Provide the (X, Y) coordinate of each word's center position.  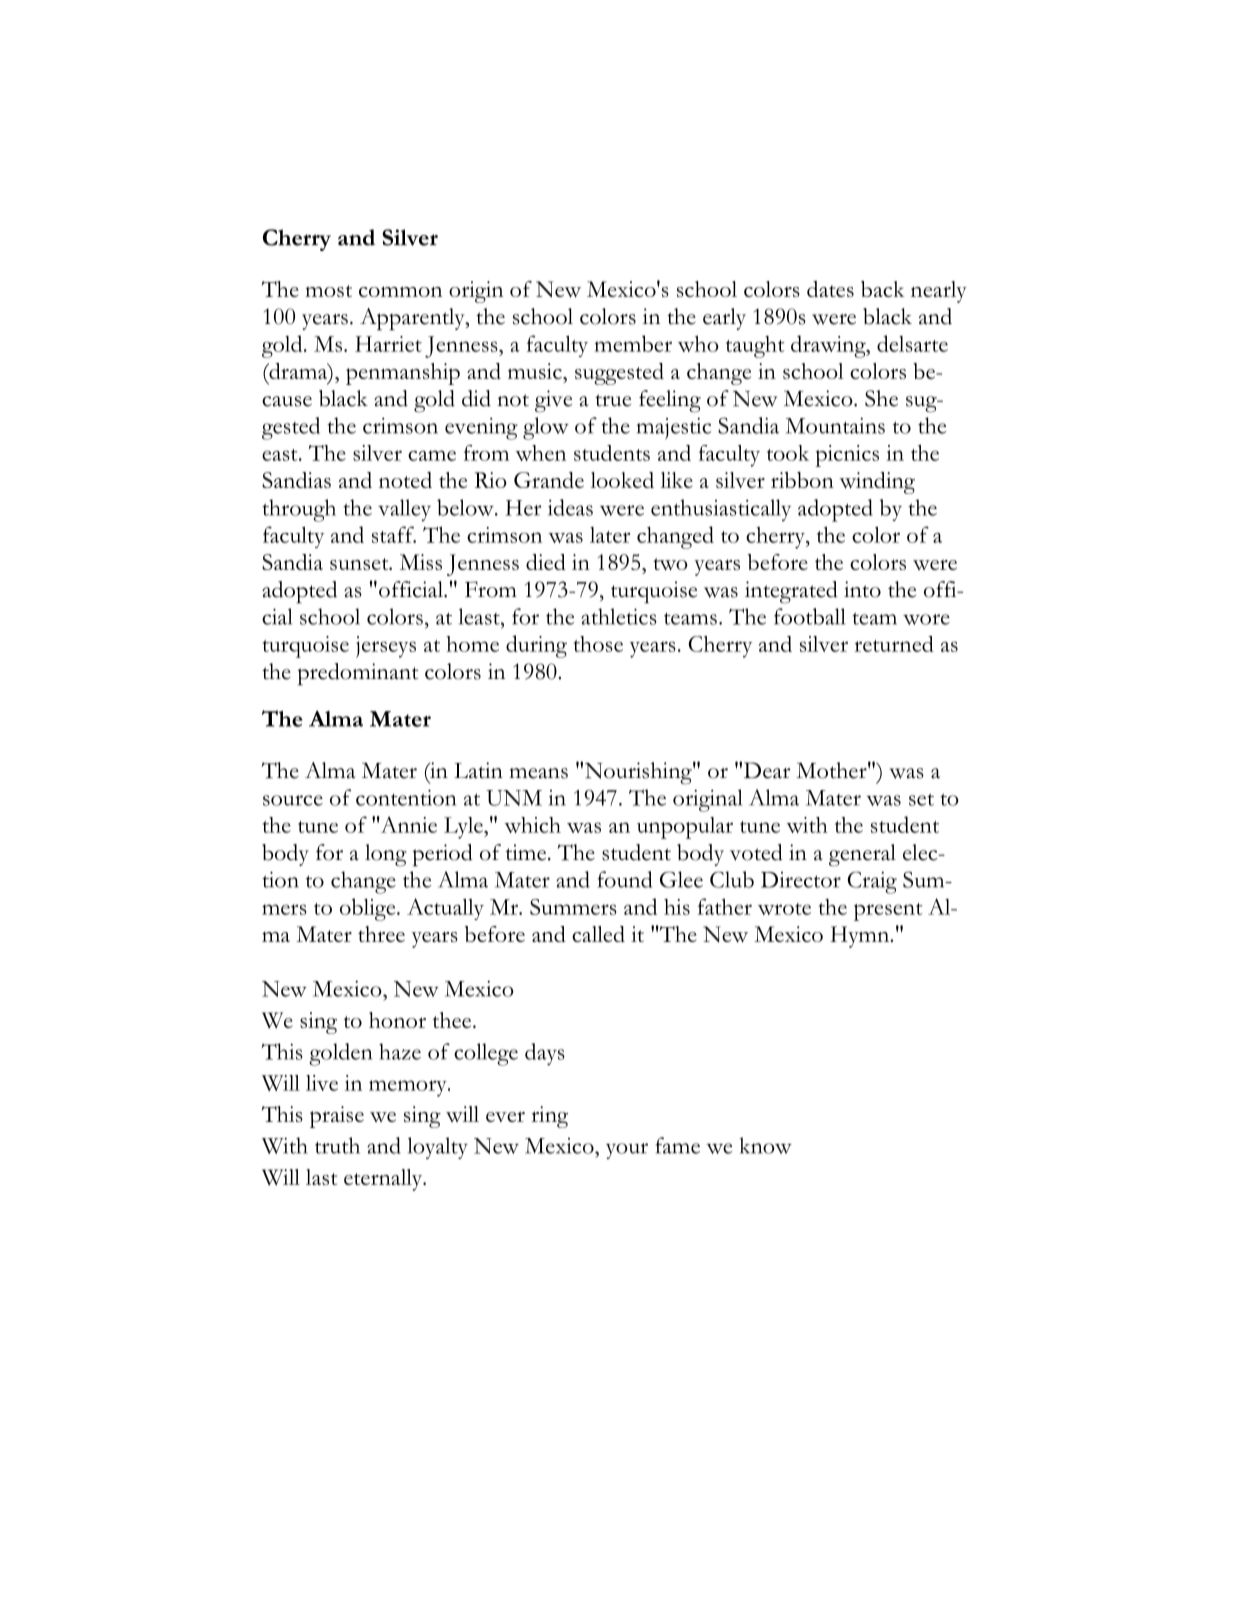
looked (622, 480)
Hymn (860, 937)
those (598, 644)
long (386, 855)
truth (337, 1145)
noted (405, 480)
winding (877, 483)
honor (397, 1020)
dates (830, 289)
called (598, 934)
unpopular (685, 828)
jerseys (386, 647)
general (862, 855)
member (633, 343)
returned (894, 644)
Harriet (388, 344)
